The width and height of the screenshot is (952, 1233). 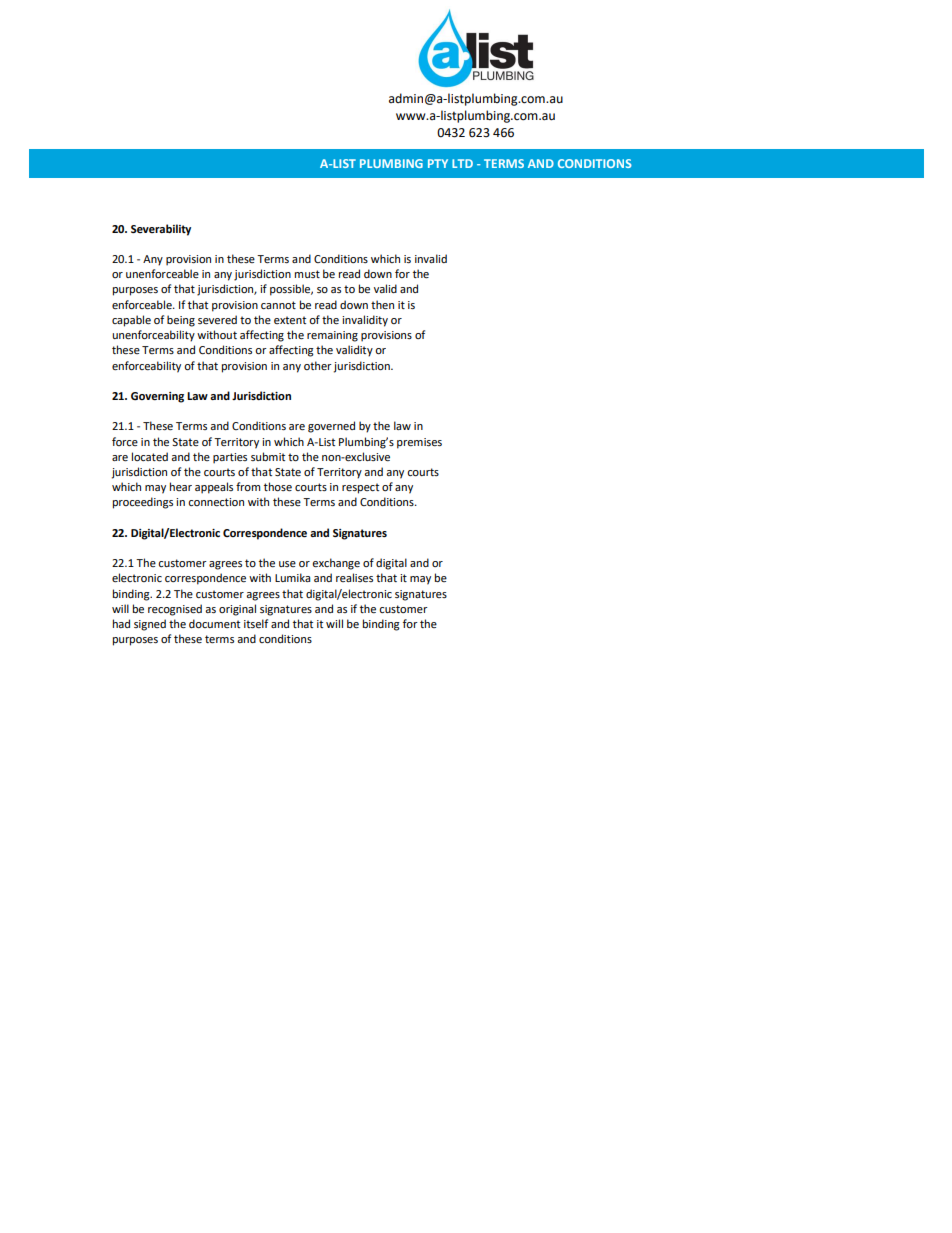 What do you see at coordinates (157, 397) in the screenshot?
I see `Governing` at bounding box center [157, 397].
